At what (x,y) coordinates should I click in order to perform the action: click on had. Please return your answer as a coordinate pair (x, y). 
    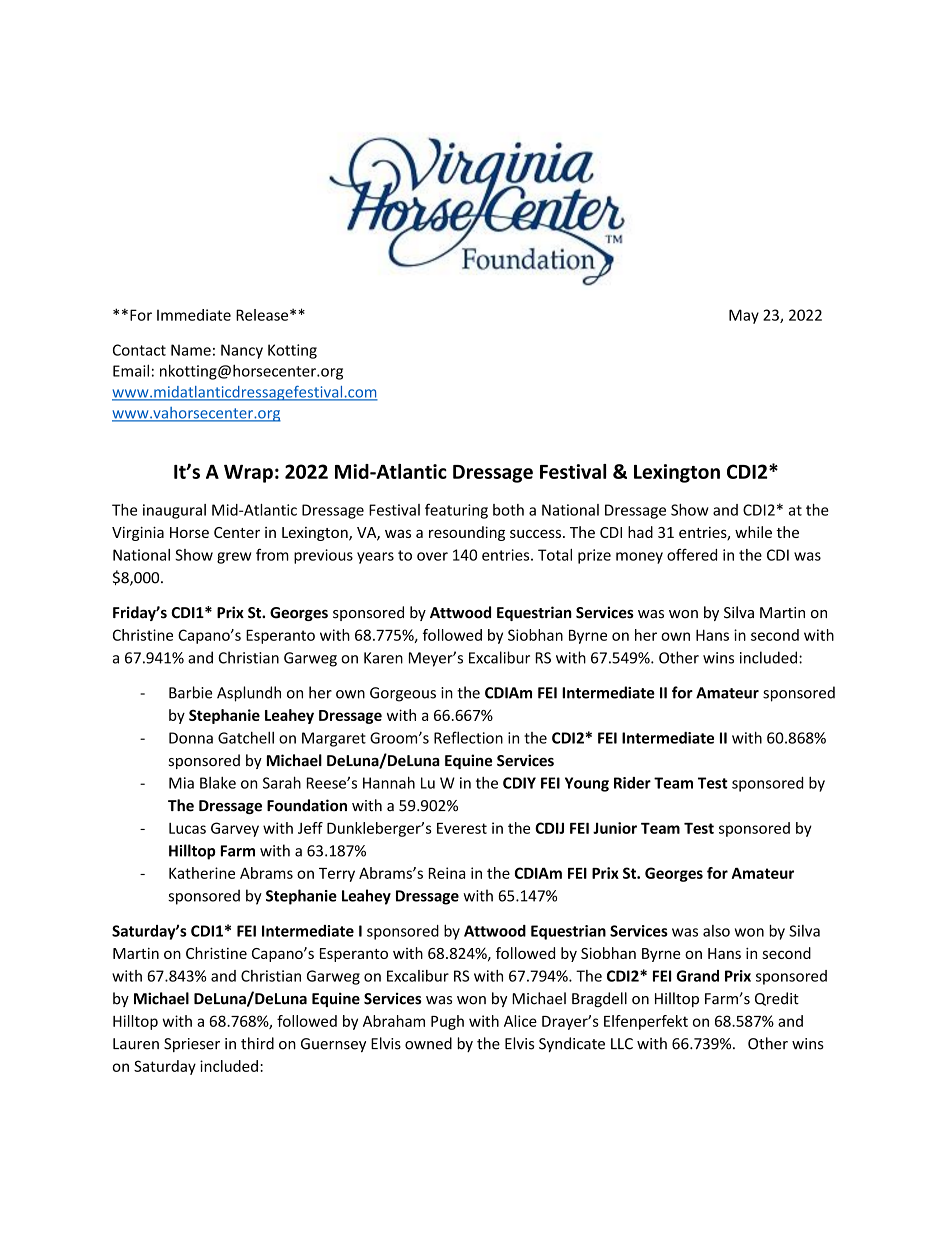
    Looking at the image, I should click on (640, 532).
